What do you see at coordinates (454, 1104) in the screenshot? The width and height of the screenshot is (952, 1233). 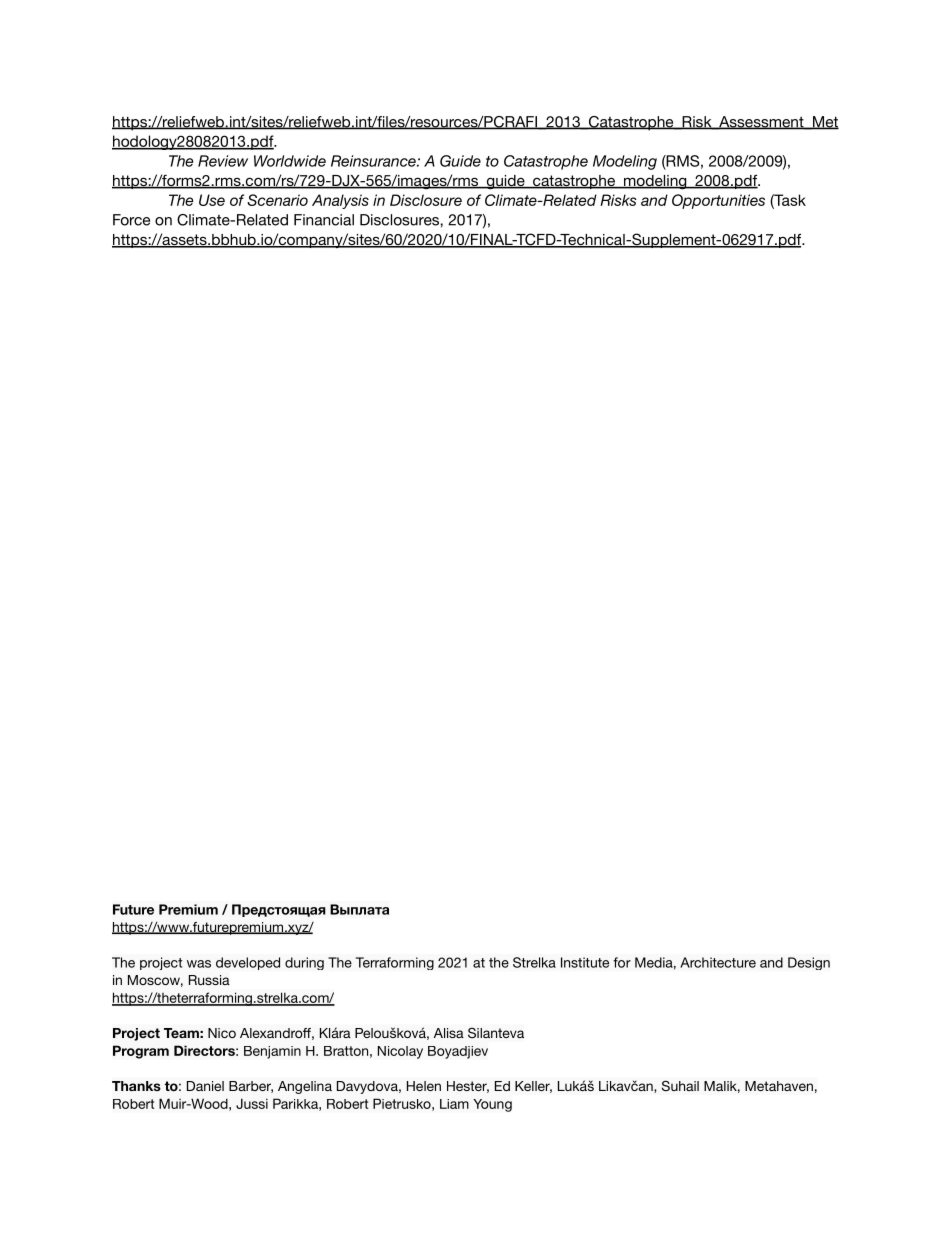 I see `Liam` at bounding box center [454, 1104].
